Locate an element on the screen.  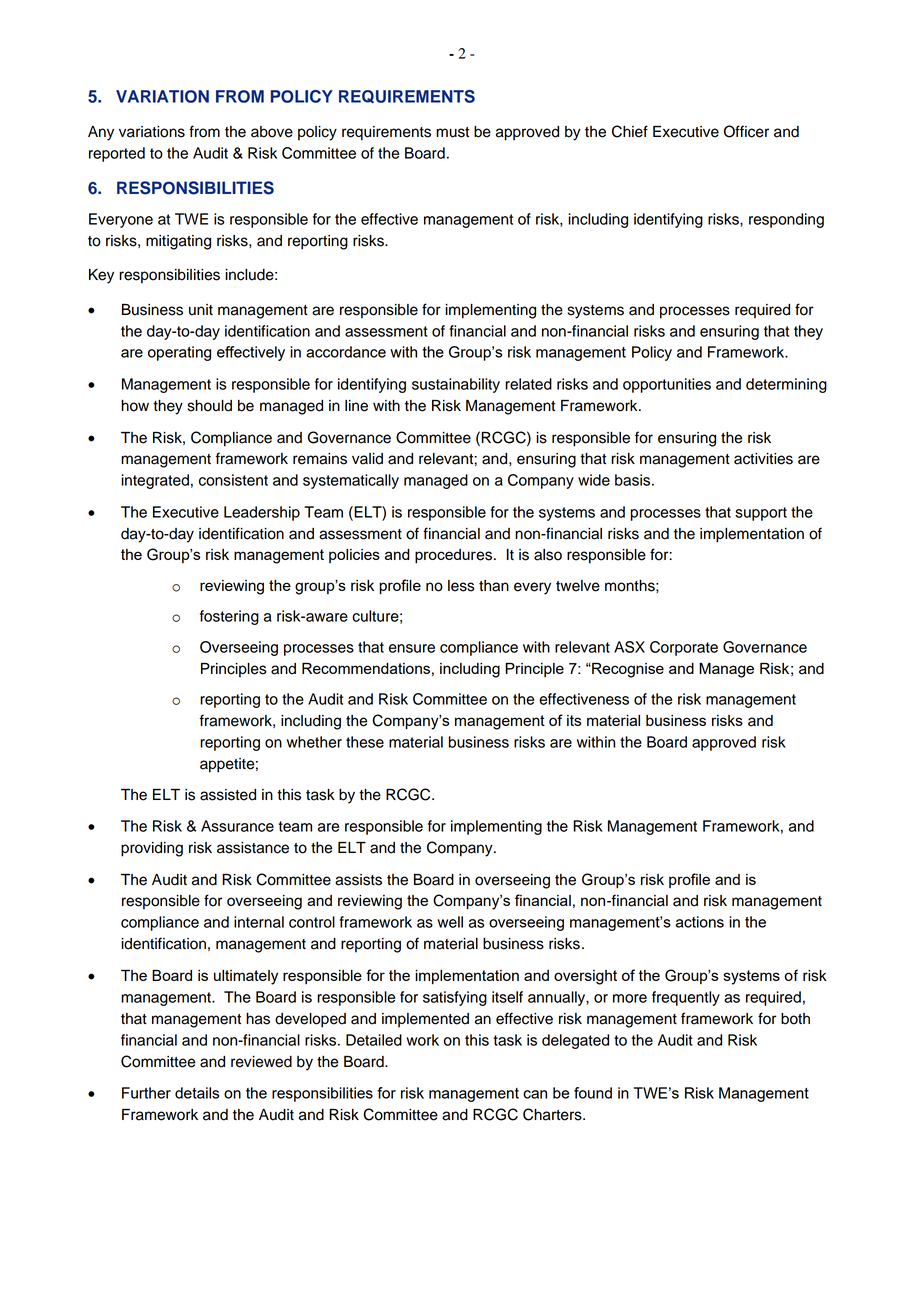
Recognise is located at coordinates (627, 670).
